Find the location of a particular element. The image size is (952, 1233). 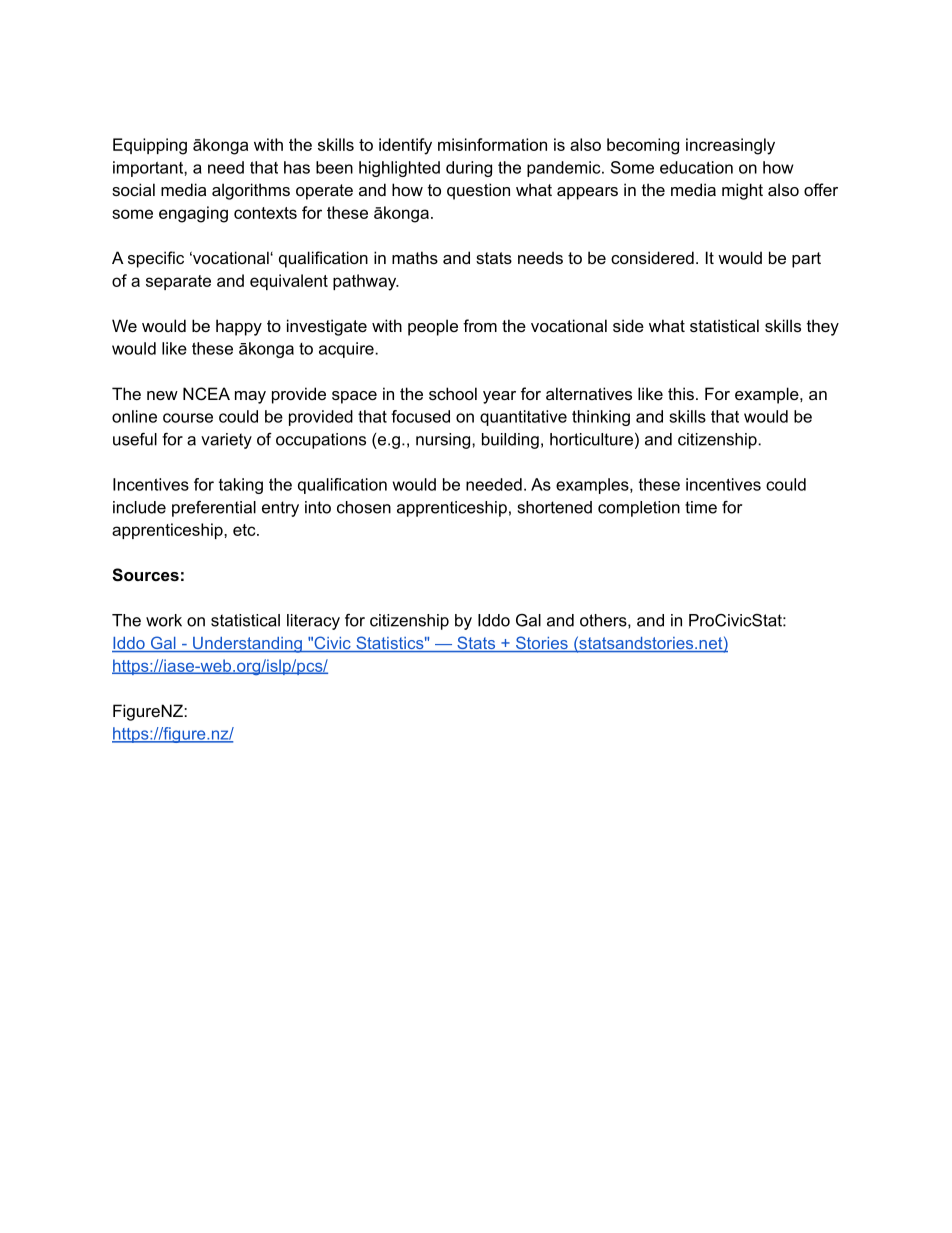

this is located at coordinates (681, 393).
